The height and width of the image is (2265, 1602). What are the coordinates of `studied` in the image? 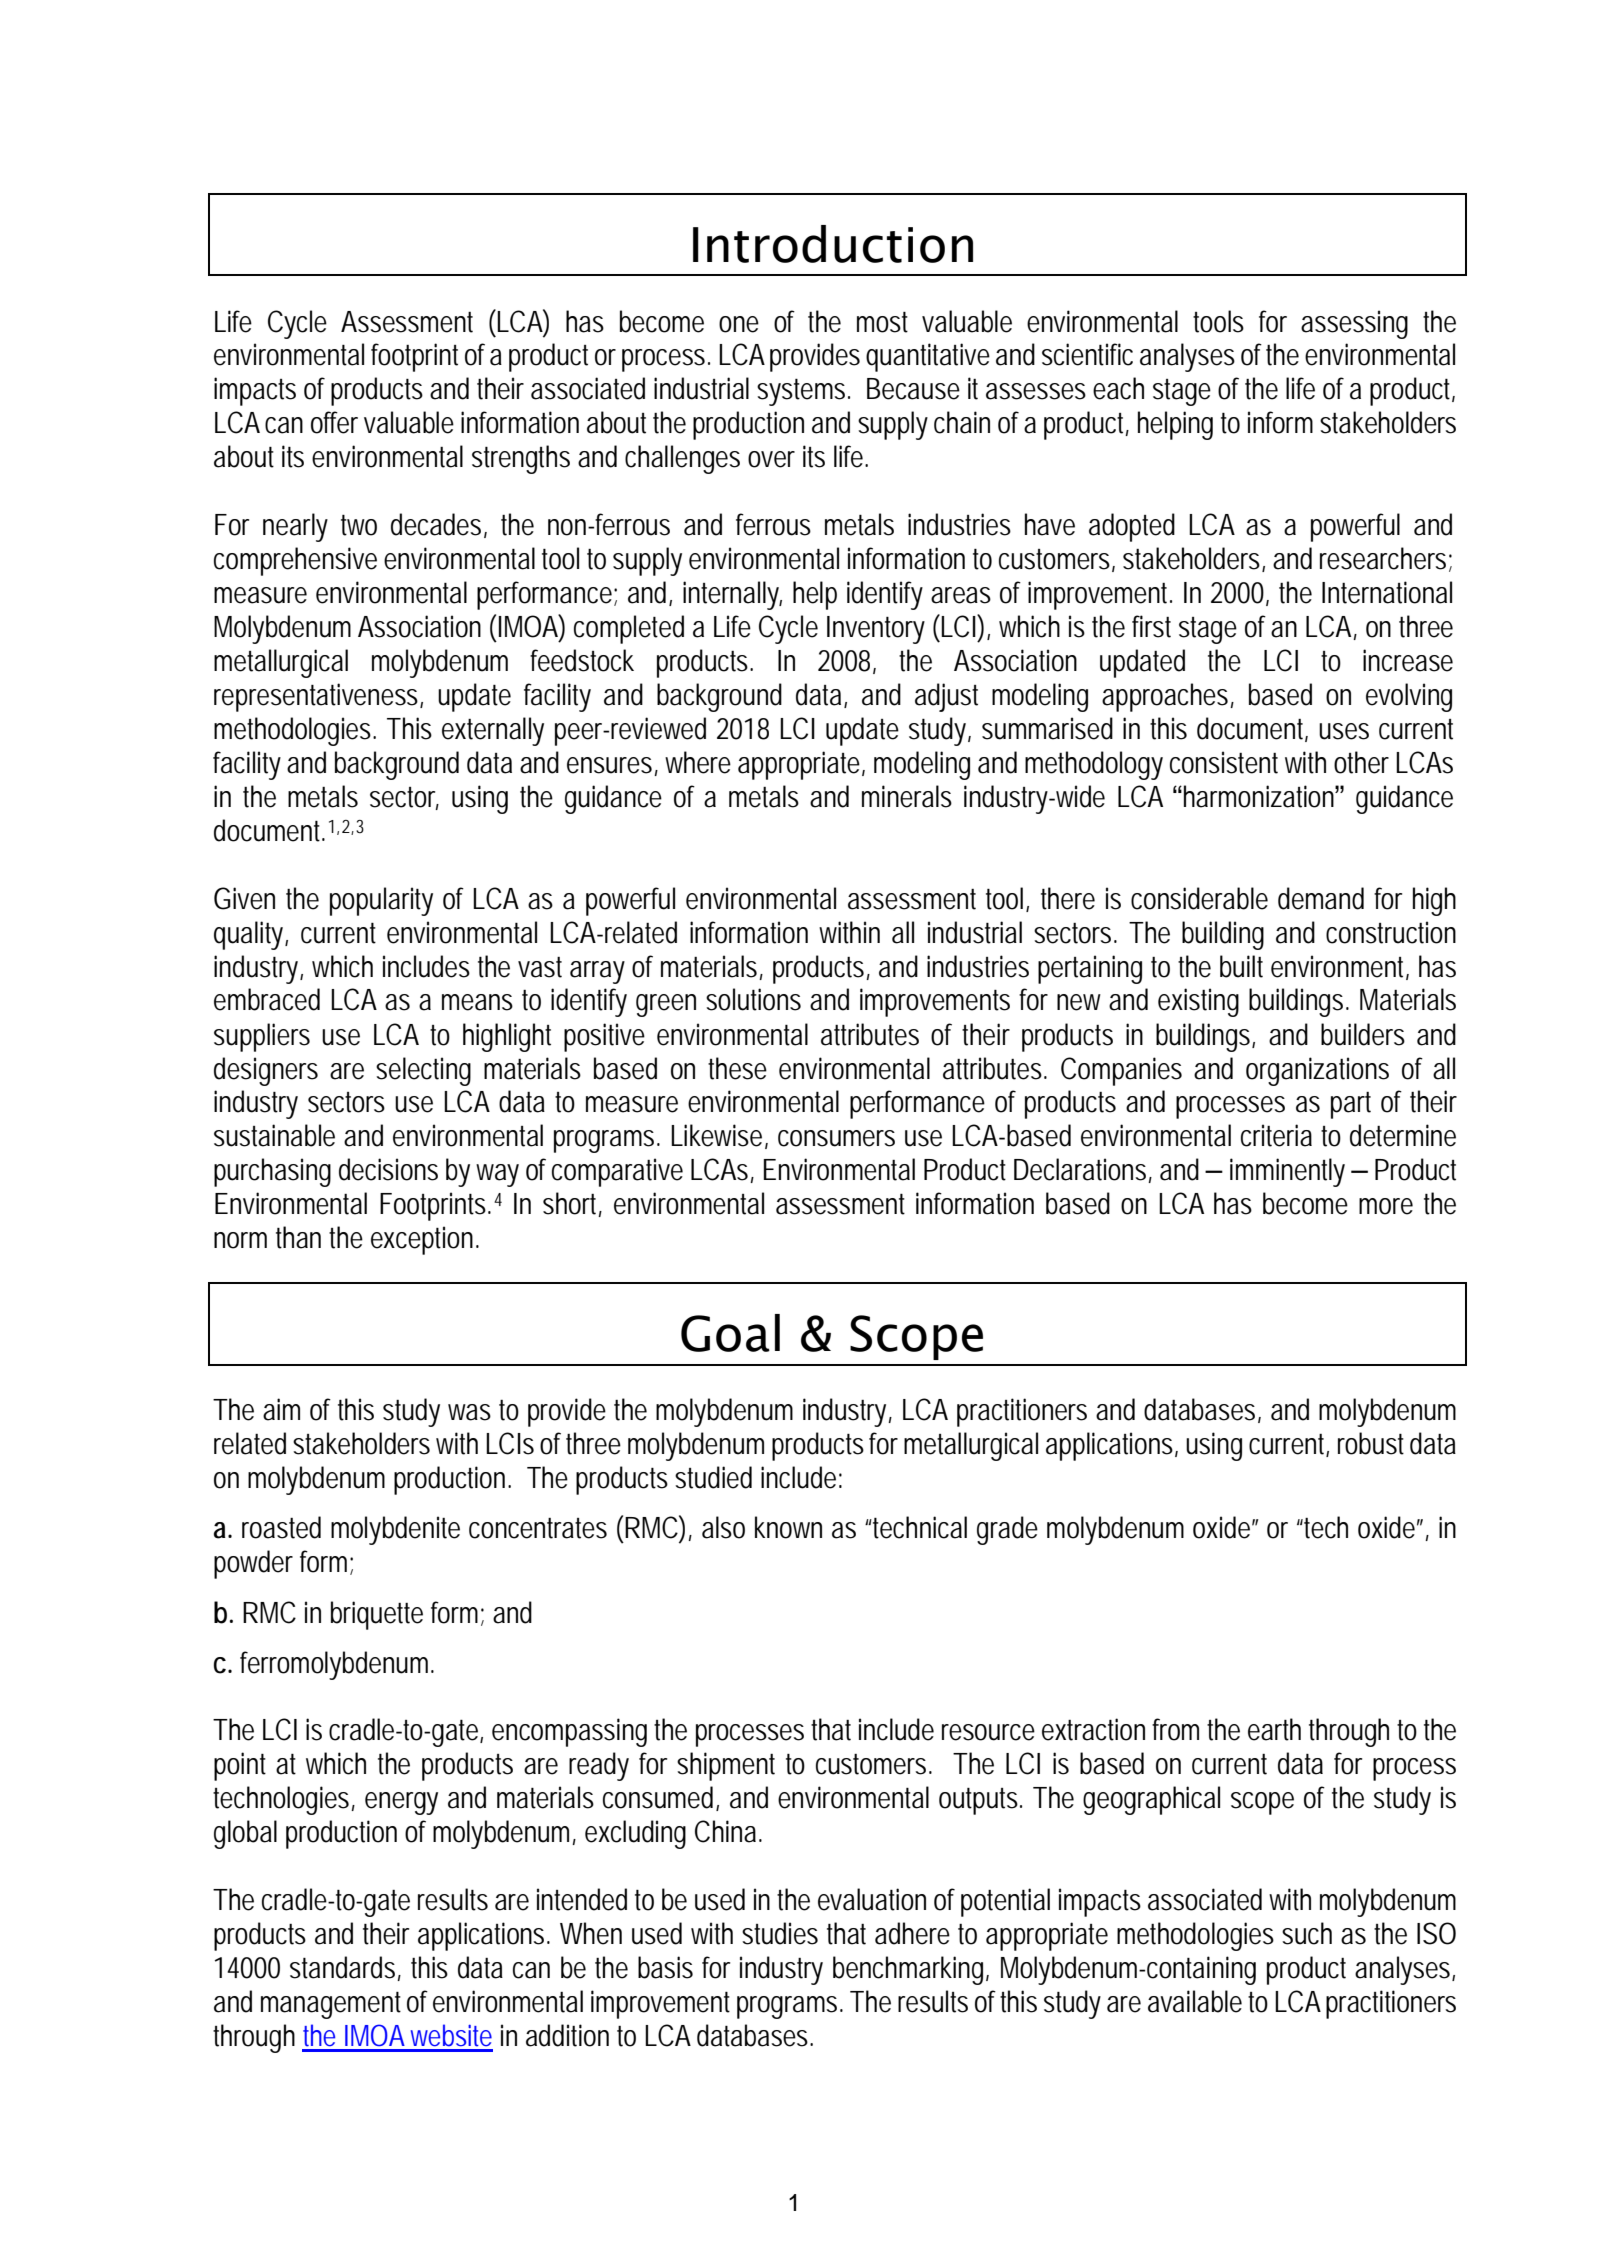 It's located at (713, 1477).
